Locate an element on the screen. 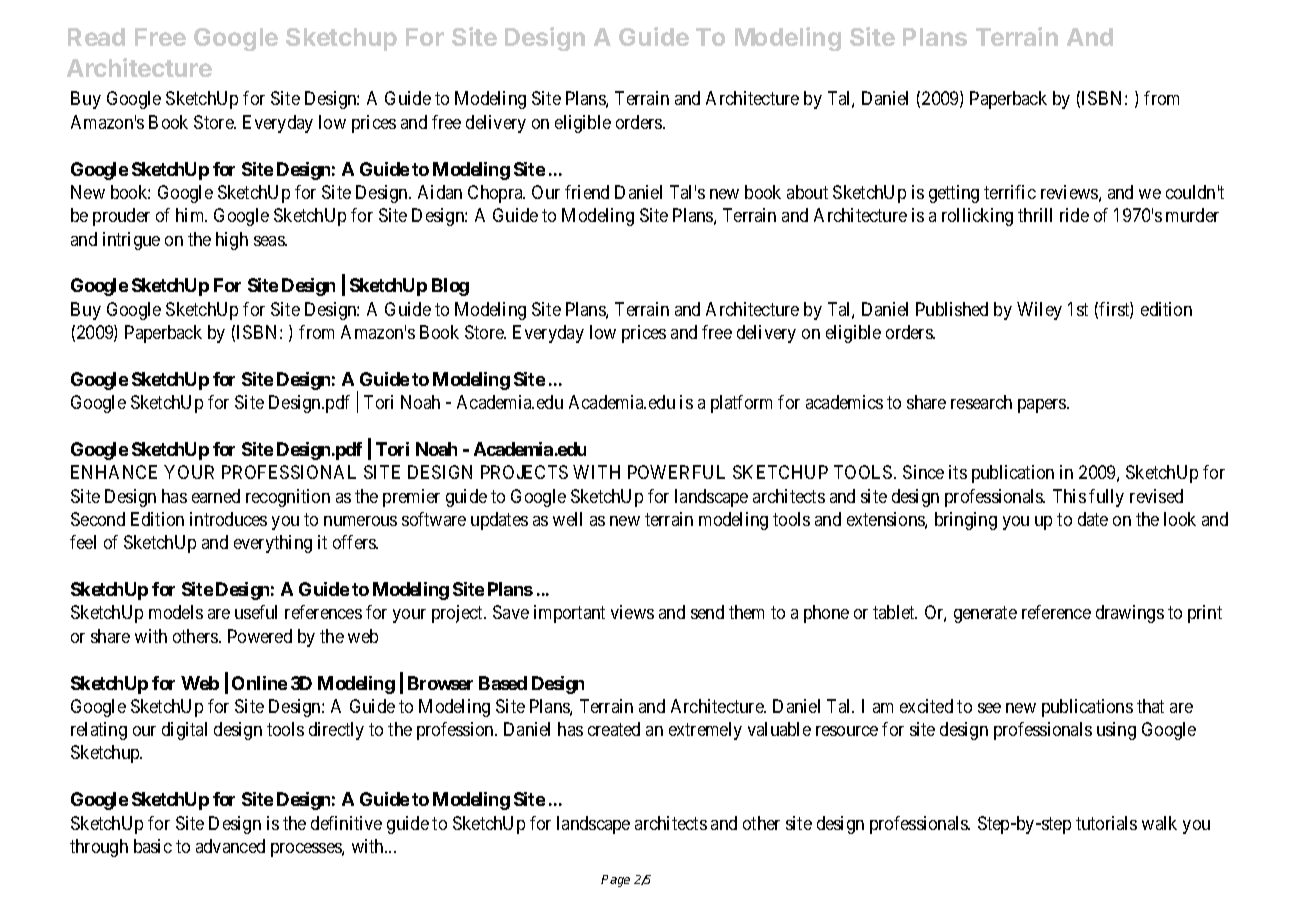  advanced is located at coordinates (230, 846).
